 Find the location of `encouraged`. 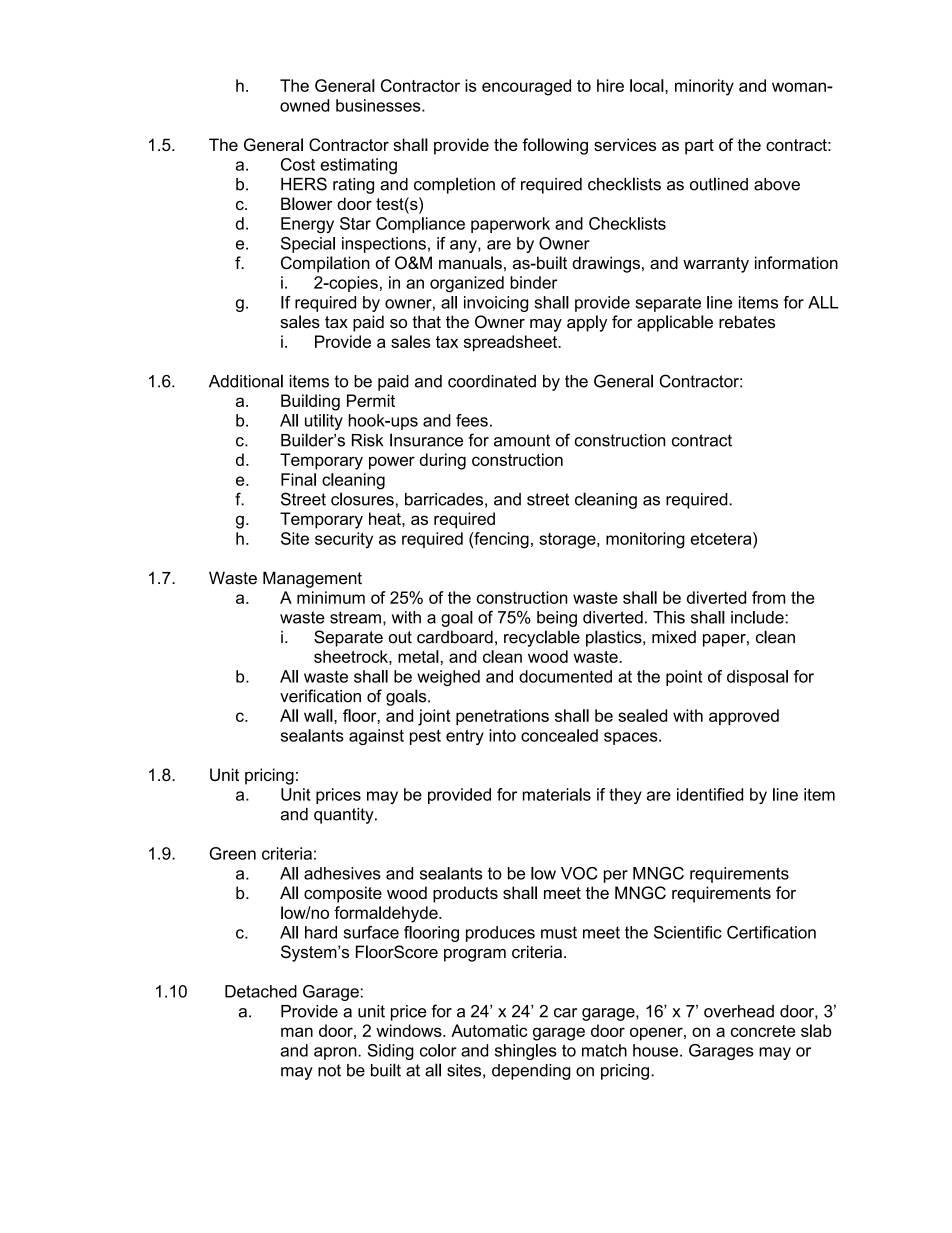

encouraged is located at coordinates (526, 87).
